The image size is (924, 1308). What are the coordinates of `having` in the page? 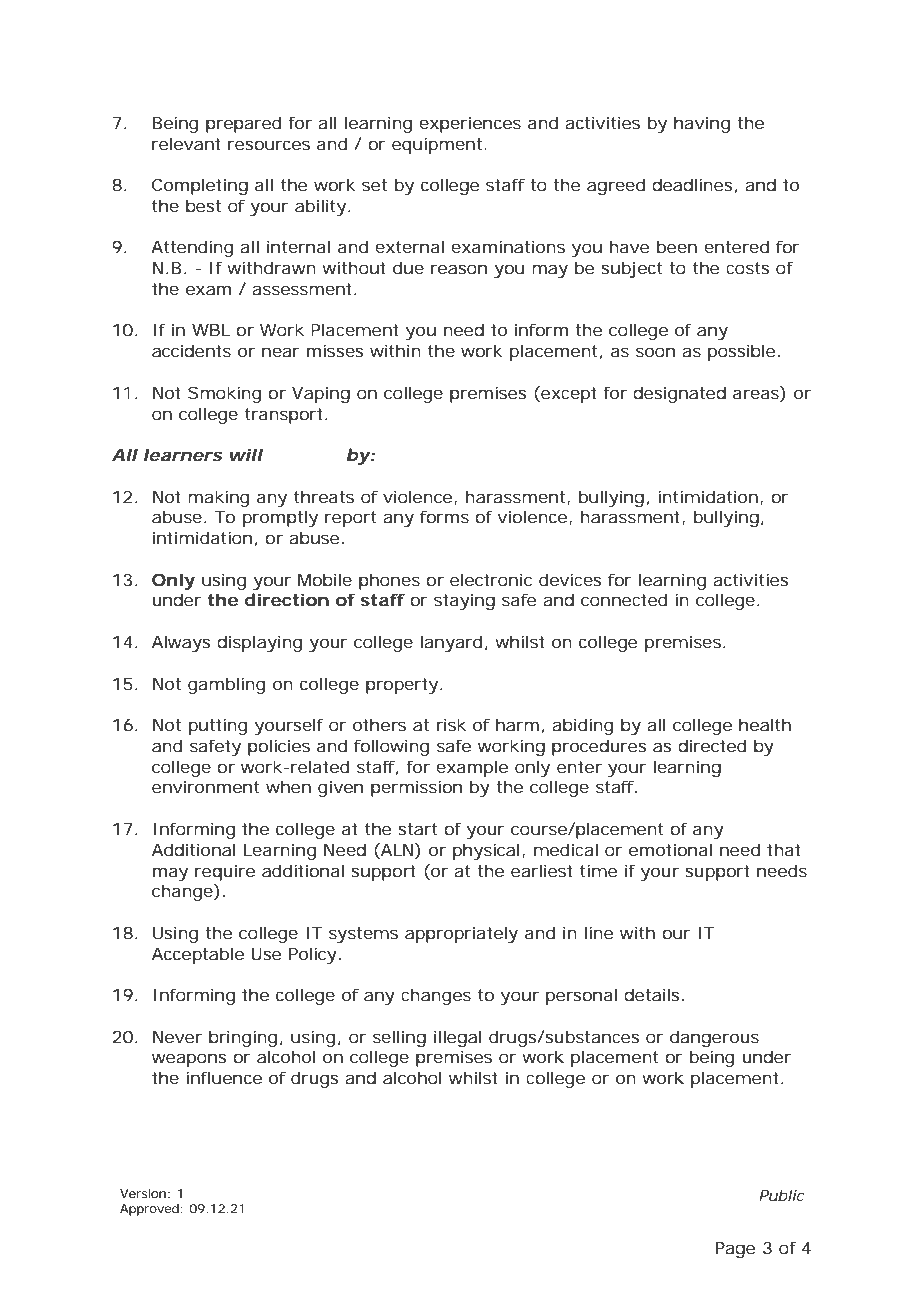 It's located at (702, 124).
